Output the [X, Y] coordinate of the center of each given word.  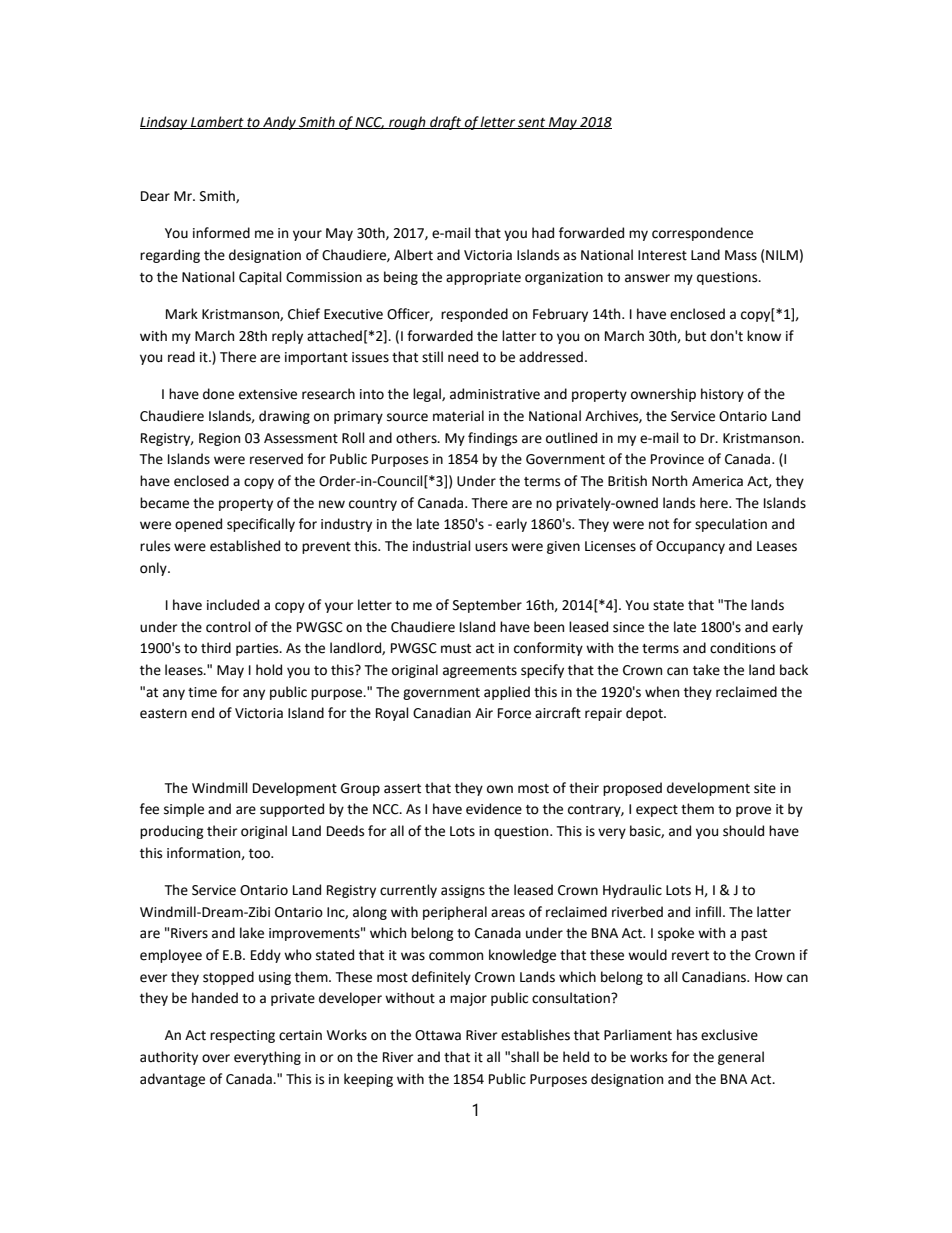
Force [514, 713]
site [765, 788]
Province [677, 459]
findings [492, 439]
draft [446, 123]
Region [219, 439]
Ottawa [438, 1035]
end [202, 713]
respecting [242, 1036]
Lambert [217, 122]
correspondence [702, 234]
